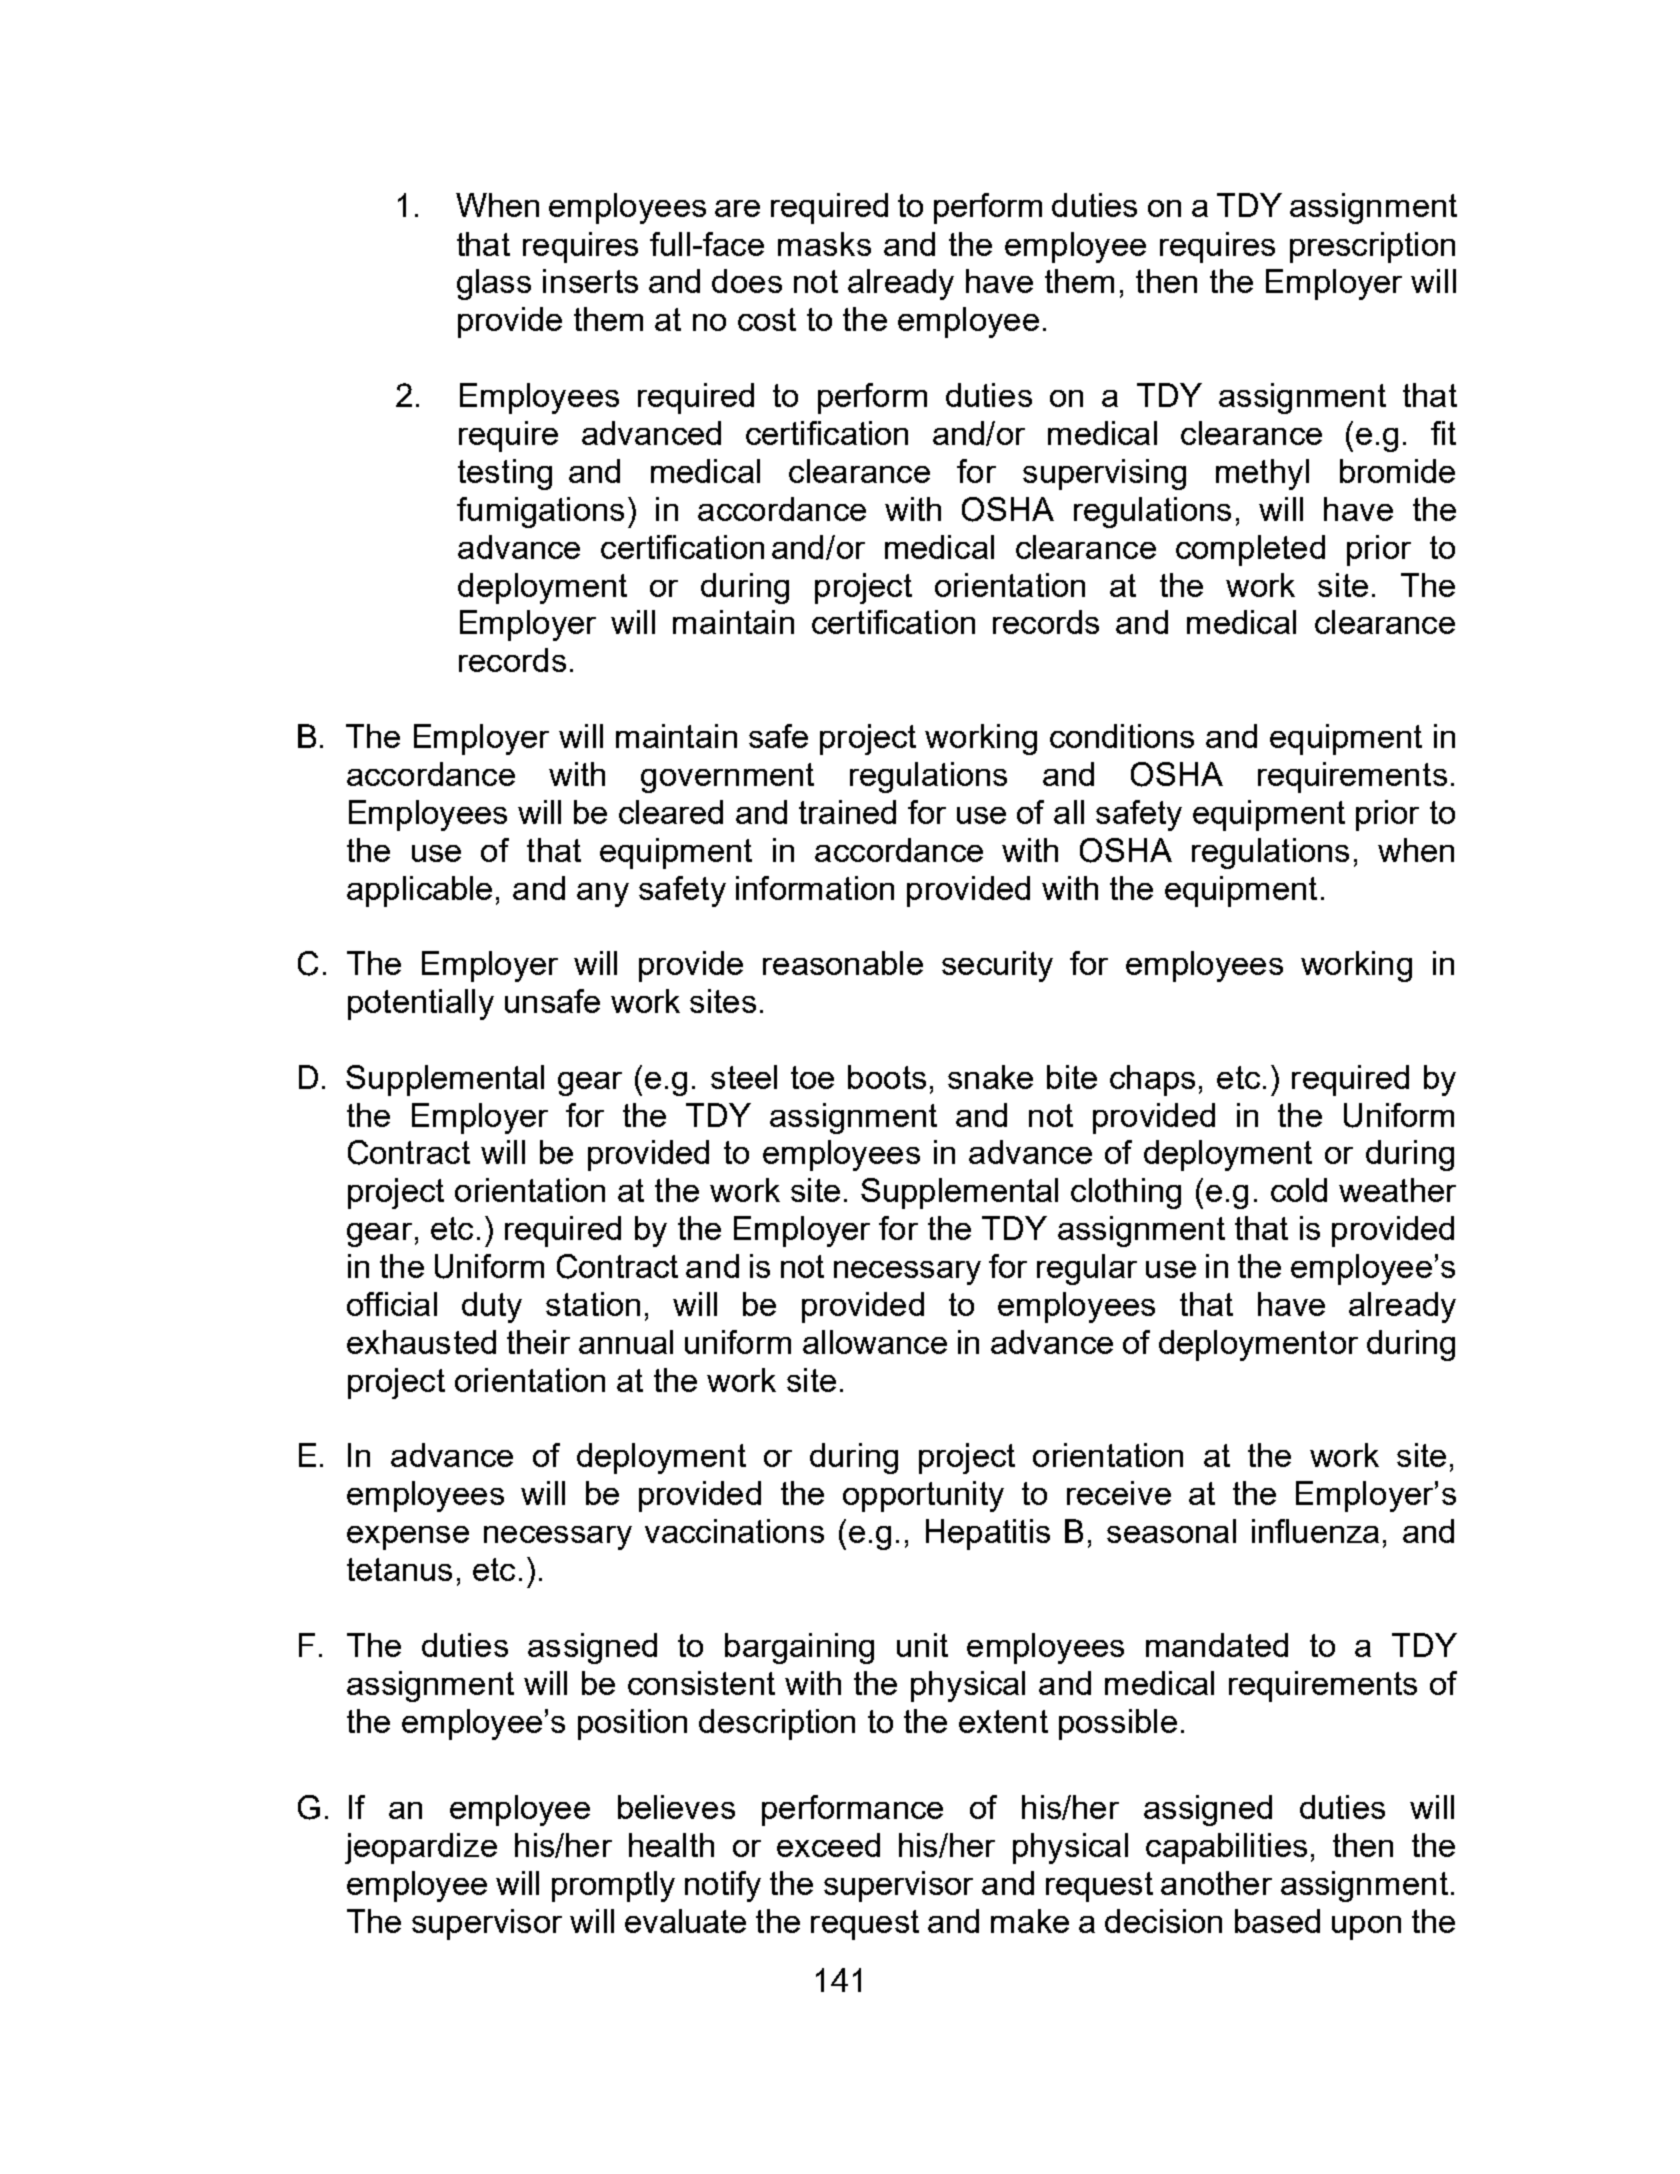  Describe the element at coordinates (824, 244) in the image. I see `masks` at that location.
